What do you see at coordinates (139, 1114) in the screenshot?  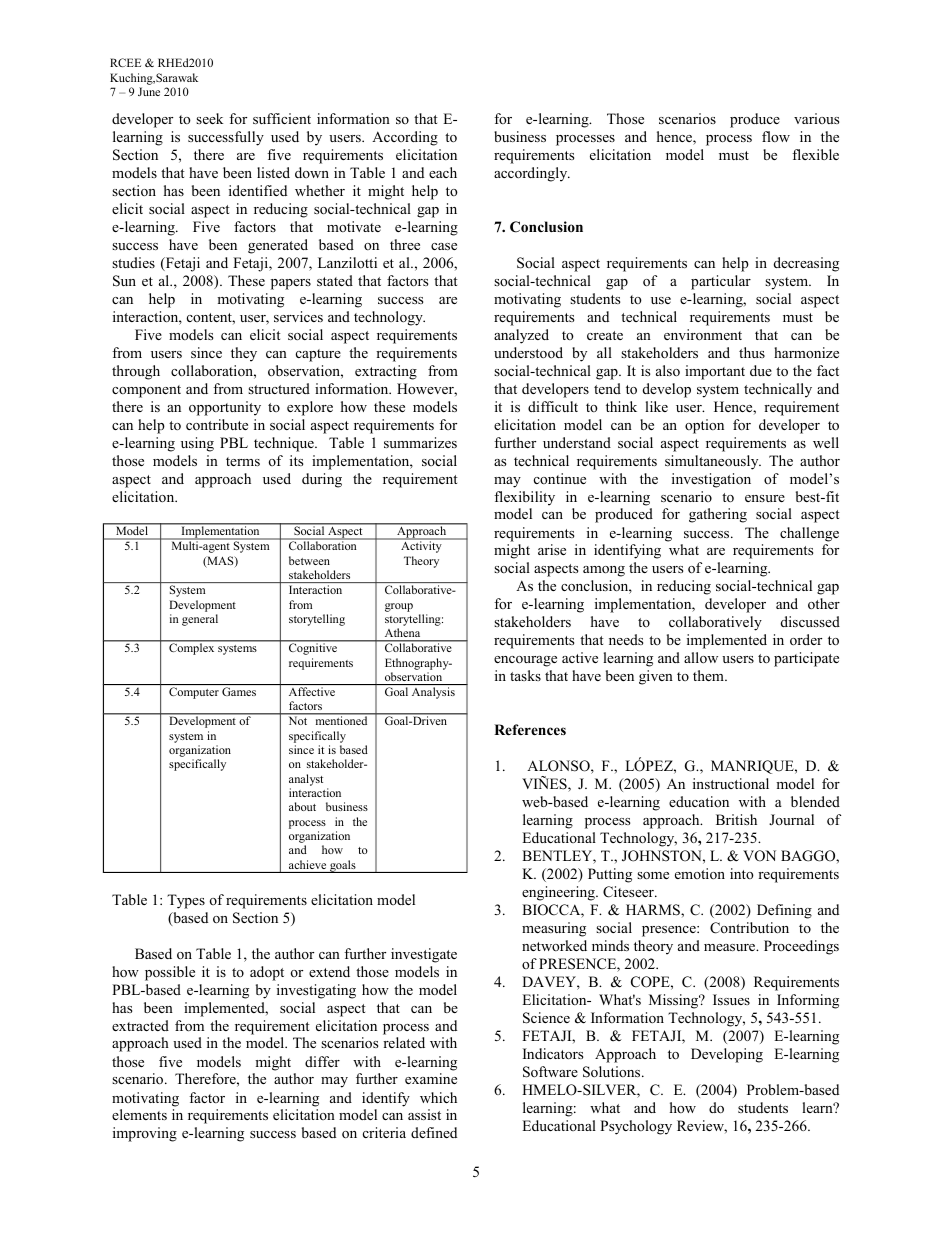 I see `elements` at bounding box center [139, 1114].
